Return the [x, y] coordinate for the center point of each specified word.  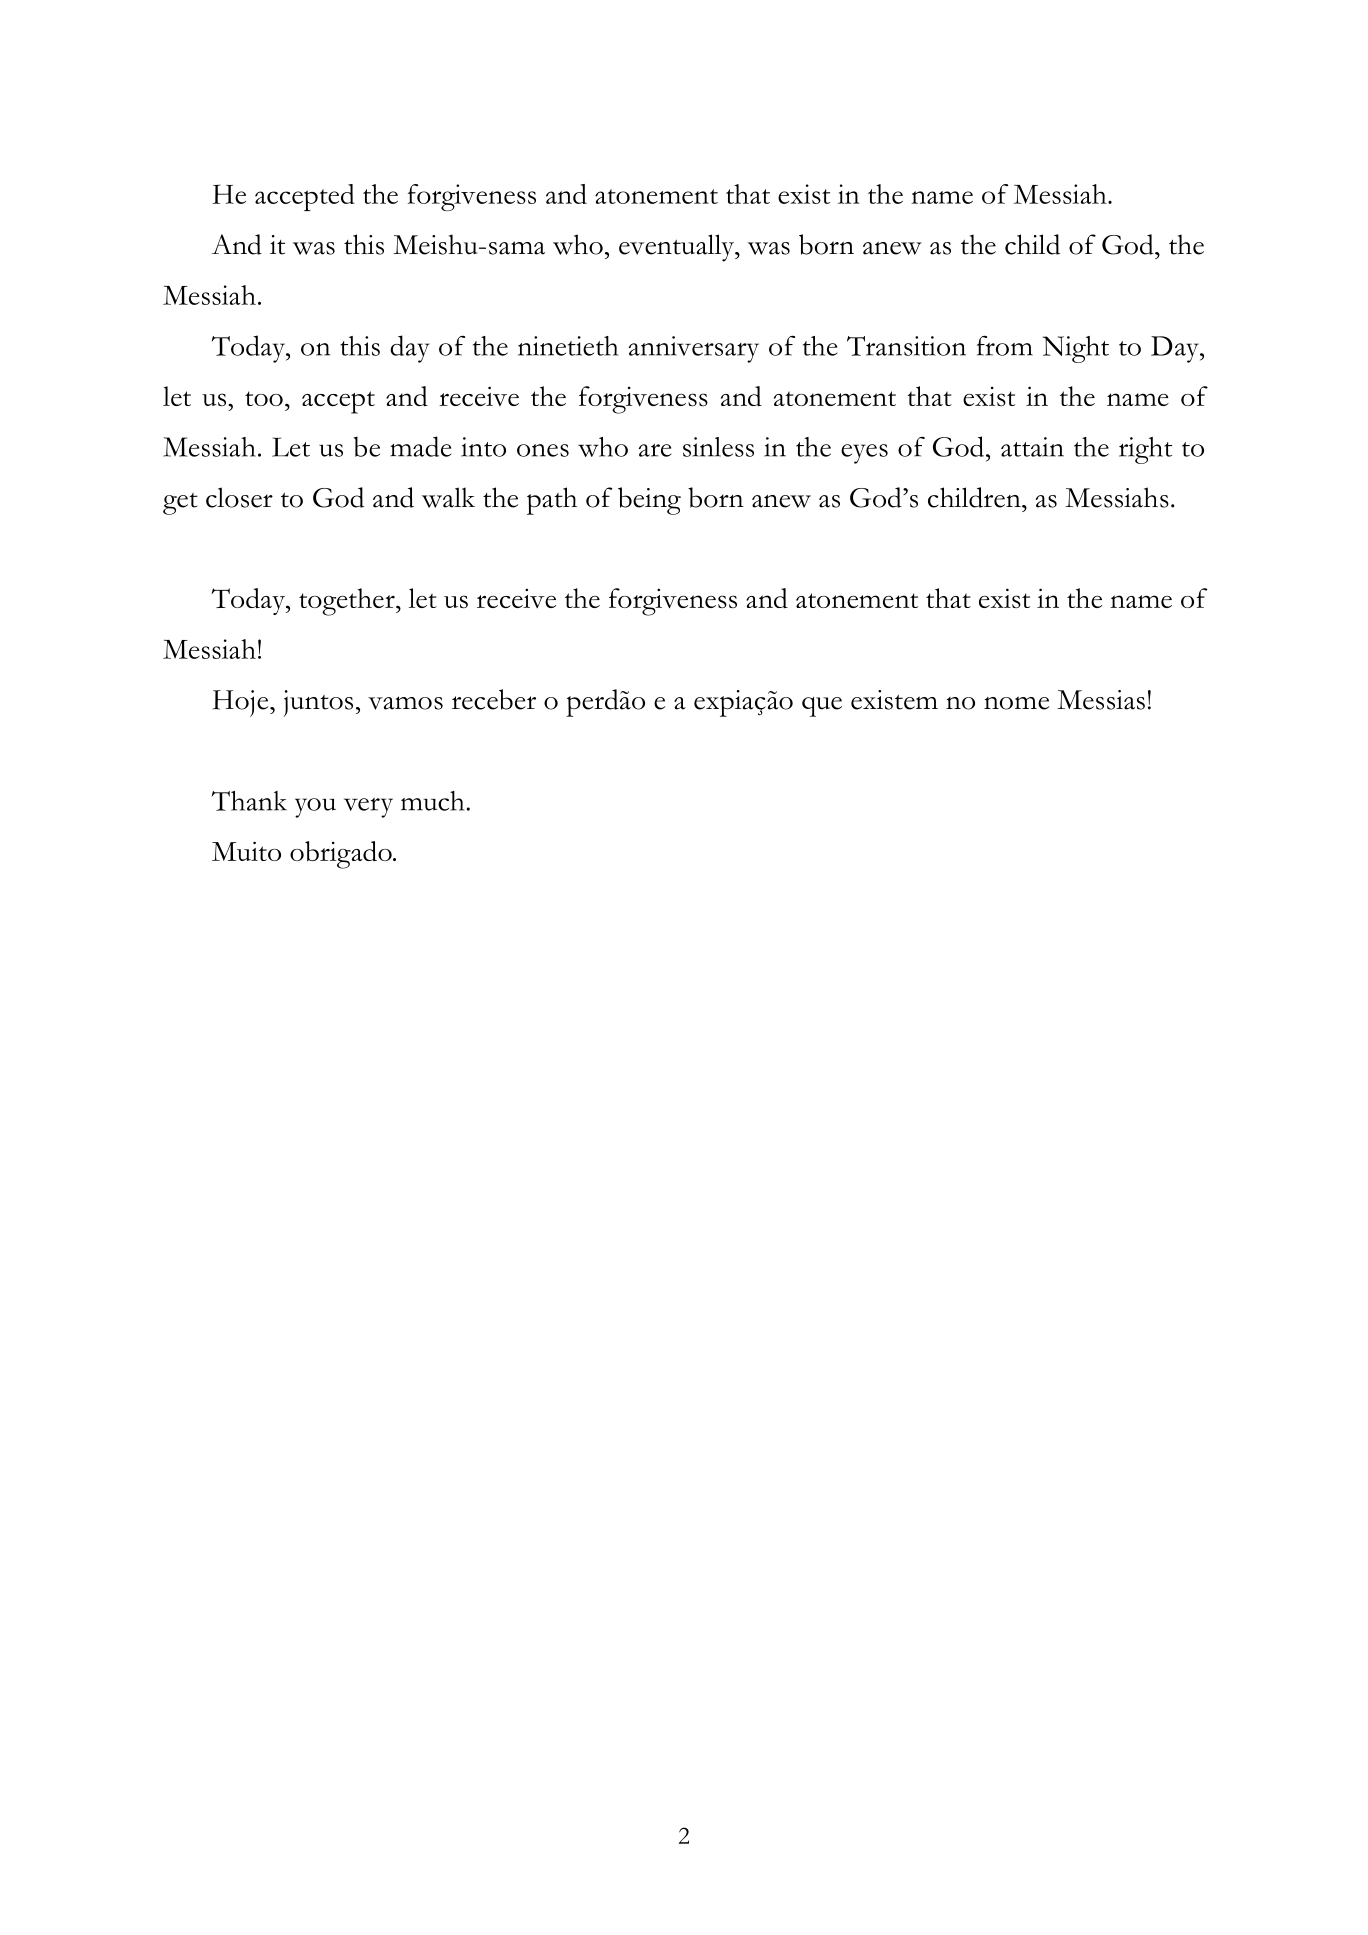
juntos [318, 703]
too [264, 398]
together [348, 602]
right [1145, 450]
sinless [718, 447]
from [1005, 345]
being [649, 501]
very [368, 808]
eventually [678, 248]
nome [1016, 703]
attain [1032, 447]
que [822, 707]
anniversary [694, 349]
